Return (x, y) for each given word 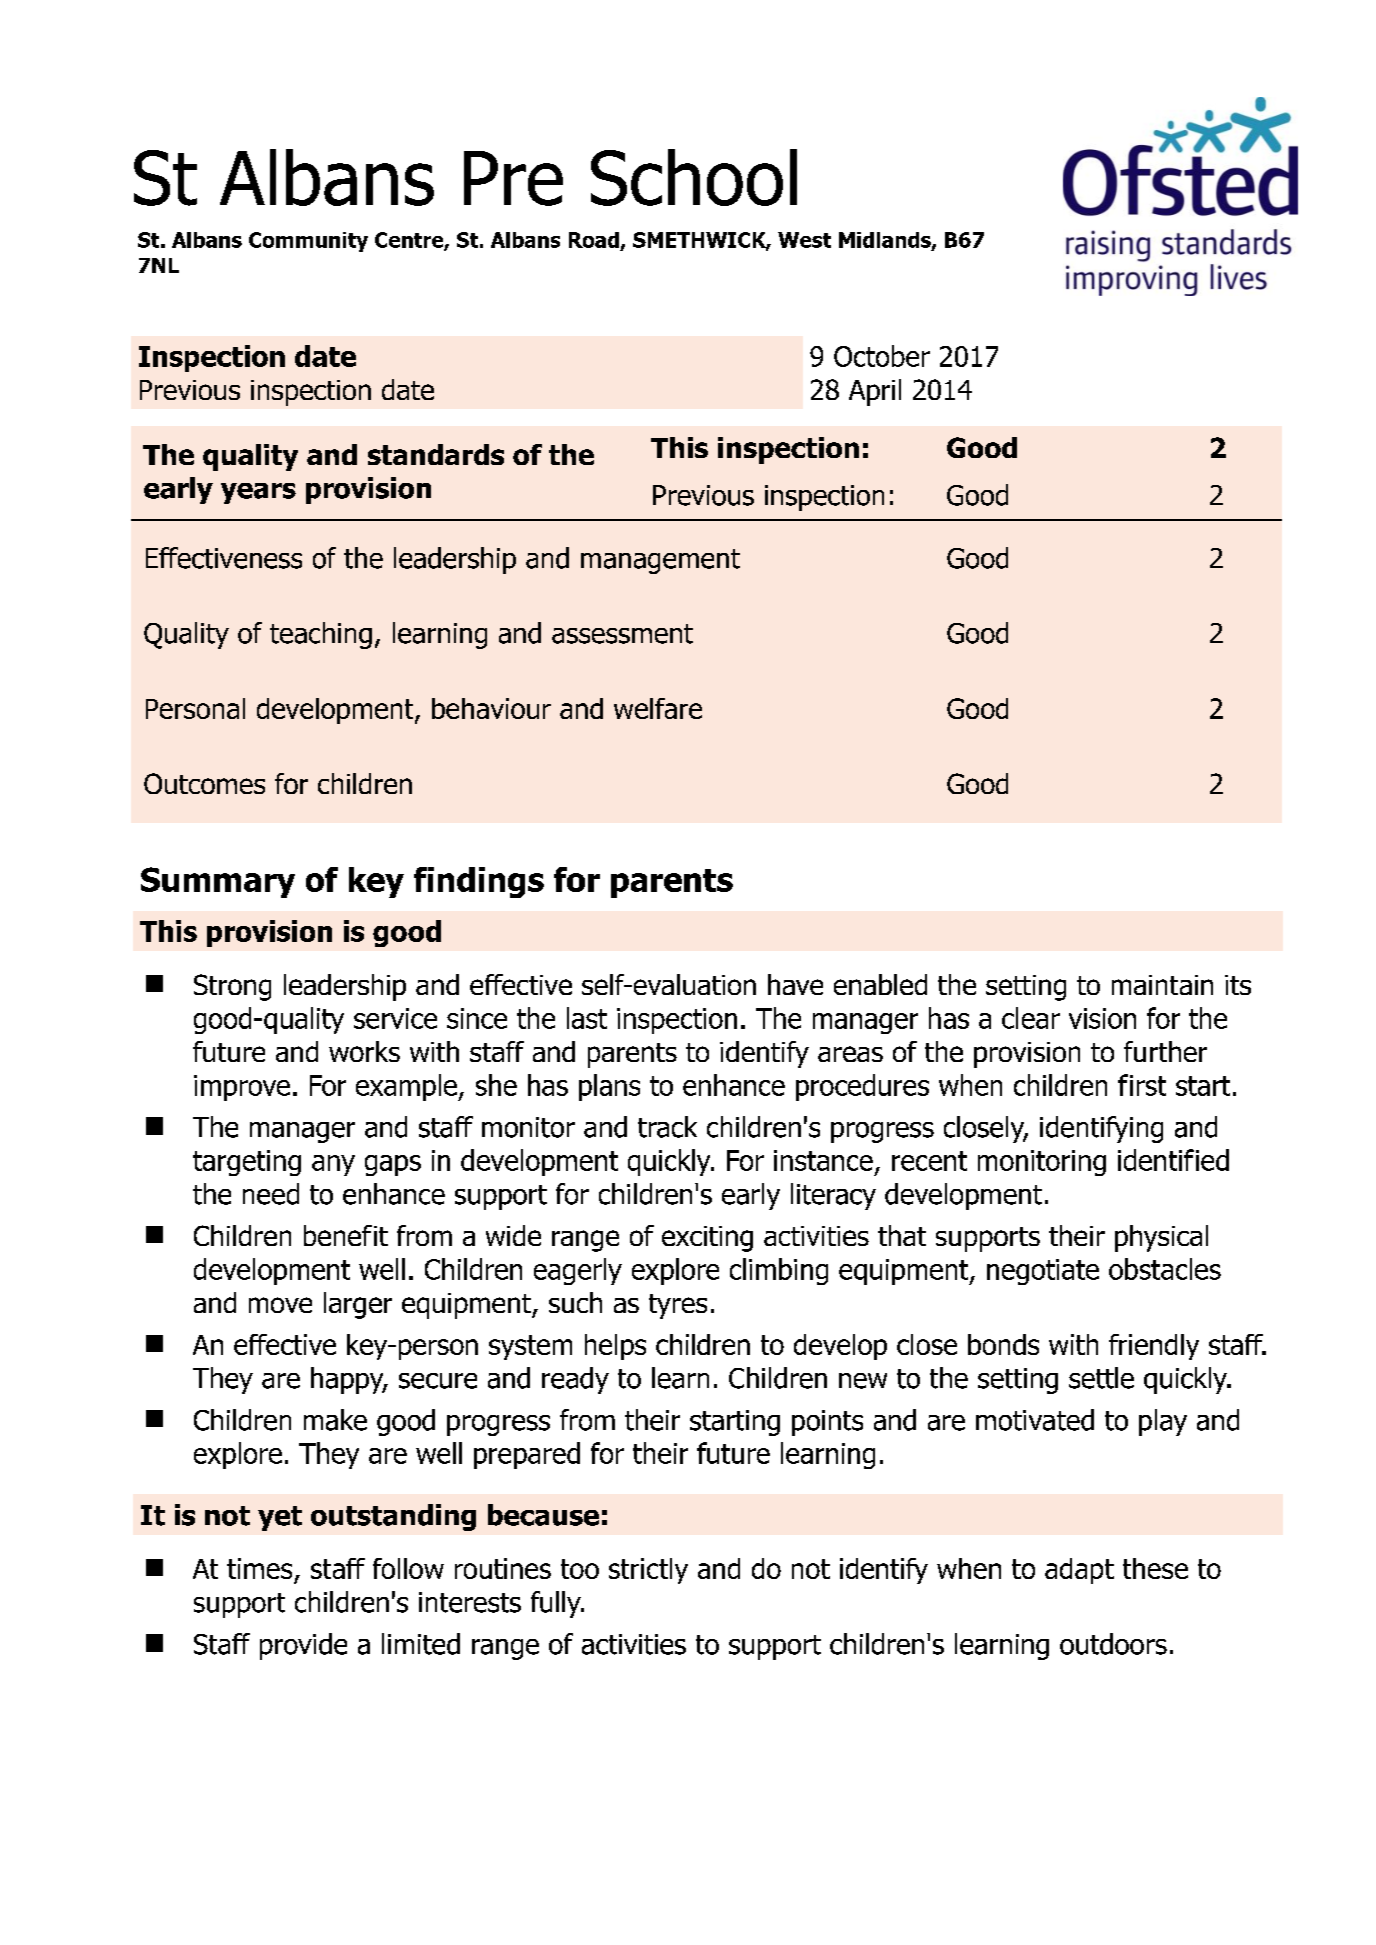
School (694, 177)
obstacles (1165, 1269)
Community (308, 242)
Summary (218, 882)
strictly (648, 1571)
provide (303, 1646)
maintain (1162, 985)
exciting (707, 1239)
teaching (321, 635)
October (882, 356)
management (660, 561)
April (875, 392)
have (795, 984)
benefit (346, 1235)
